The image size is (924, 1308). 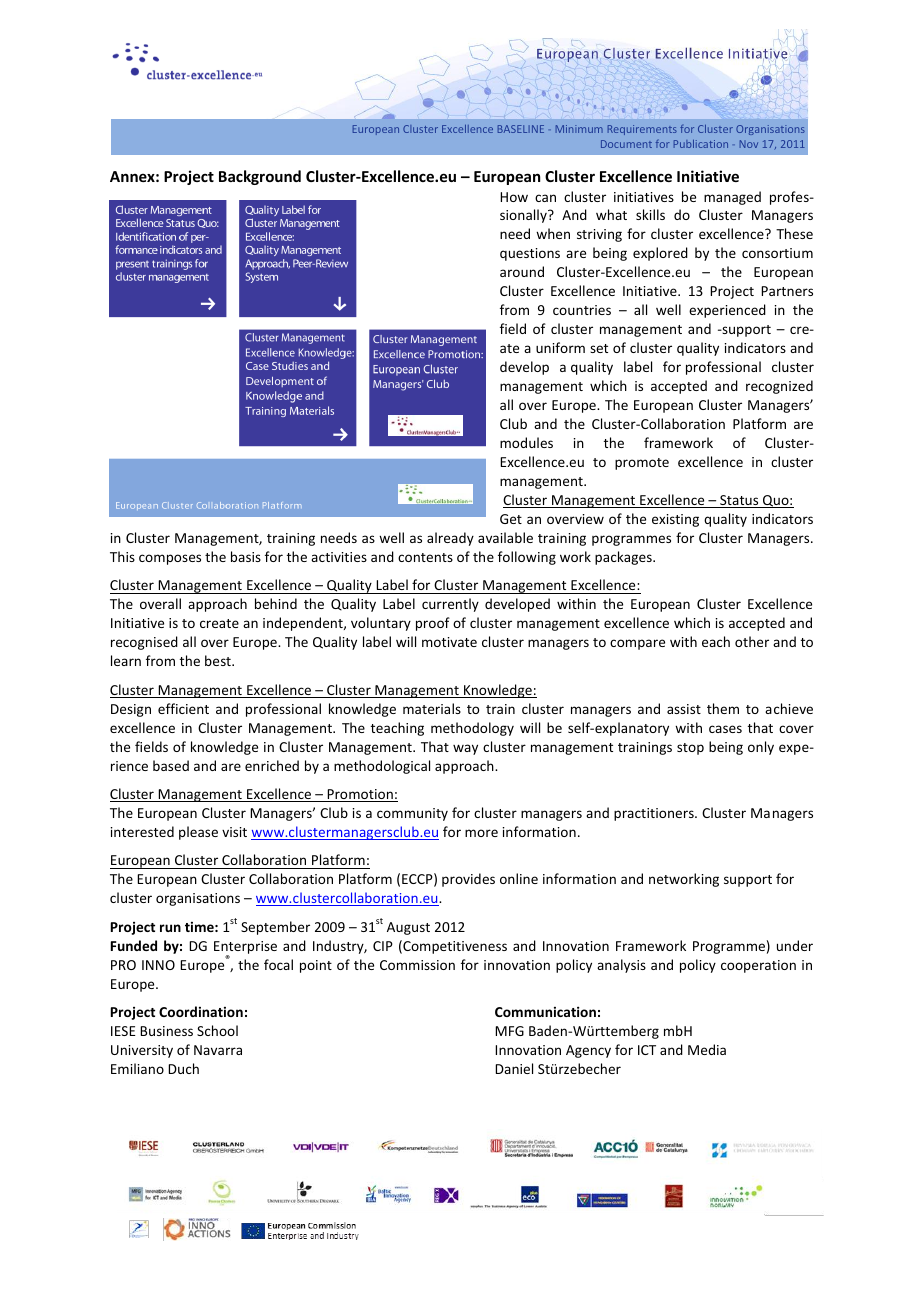 I want to click on basis, so click(x=246, y=556).
